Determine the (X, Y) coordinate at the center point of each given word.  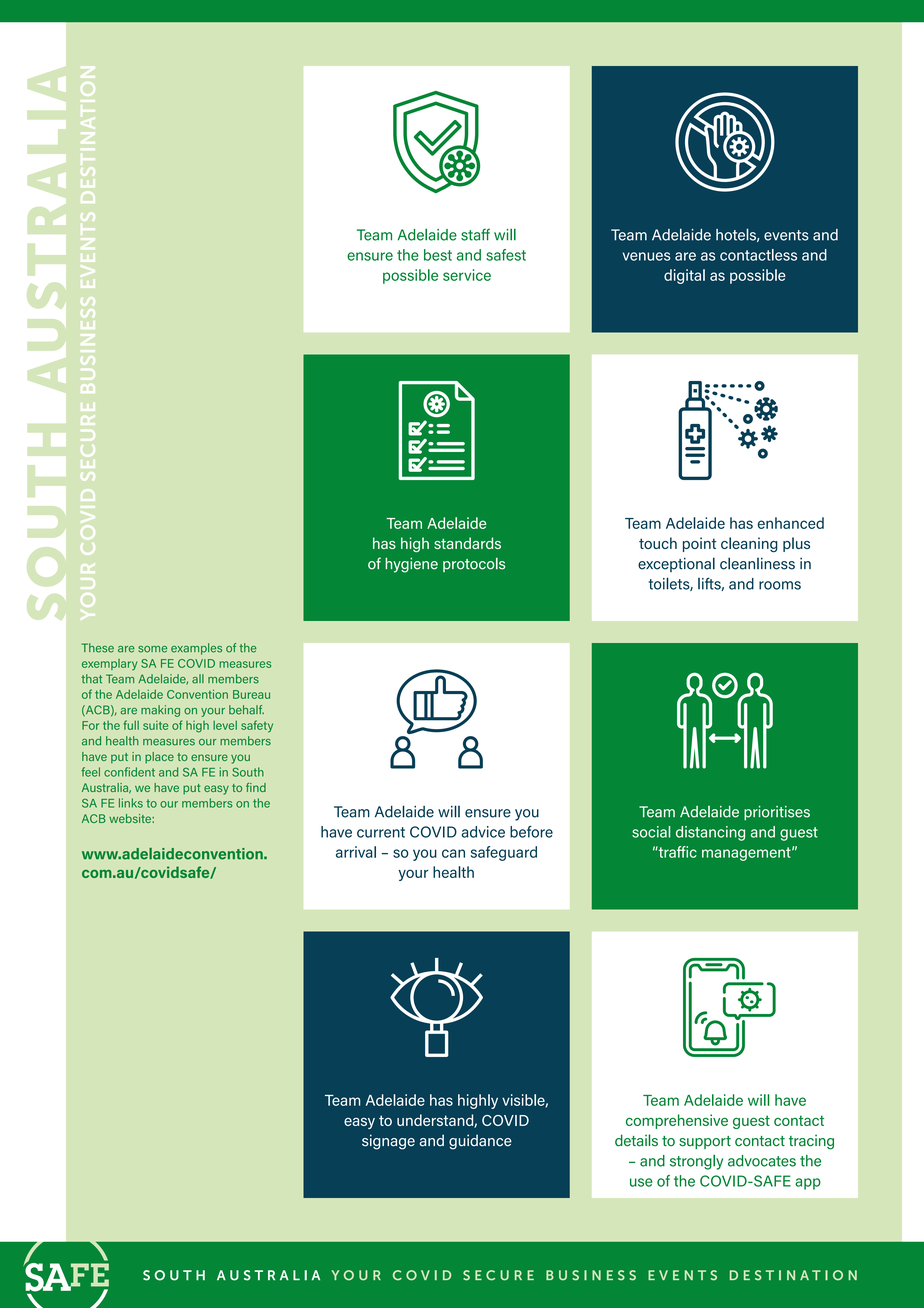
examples (196, 649)
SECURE (498, 1275)
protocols (474, 564)
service (467, 275)
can (453, 853)
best (438, 255)
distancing (710, 833)
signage (388, 1142)
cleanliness (757, 563)
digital (684, 276)
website (131, 818)
